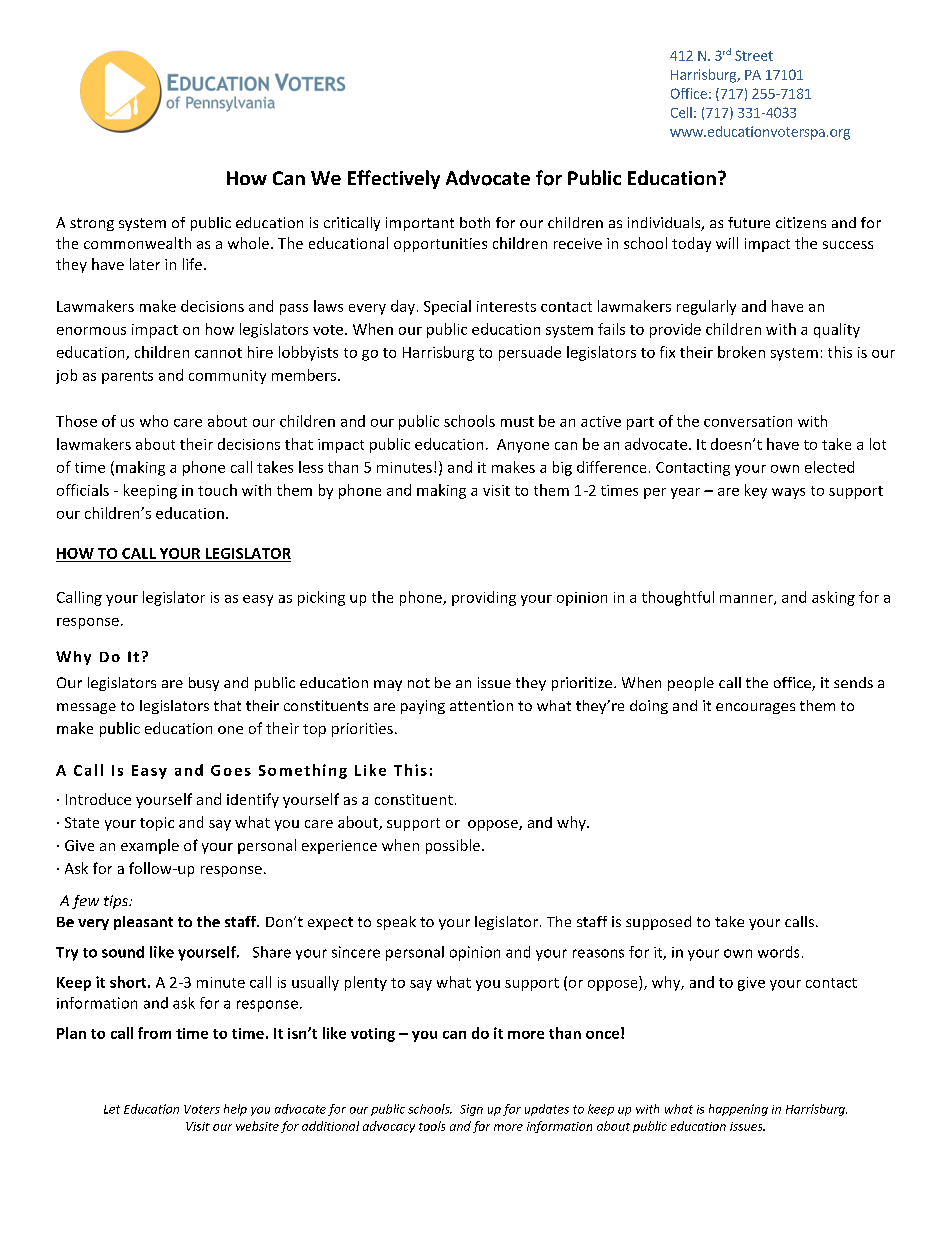  I want to click on Let, so click(112, 1109).
